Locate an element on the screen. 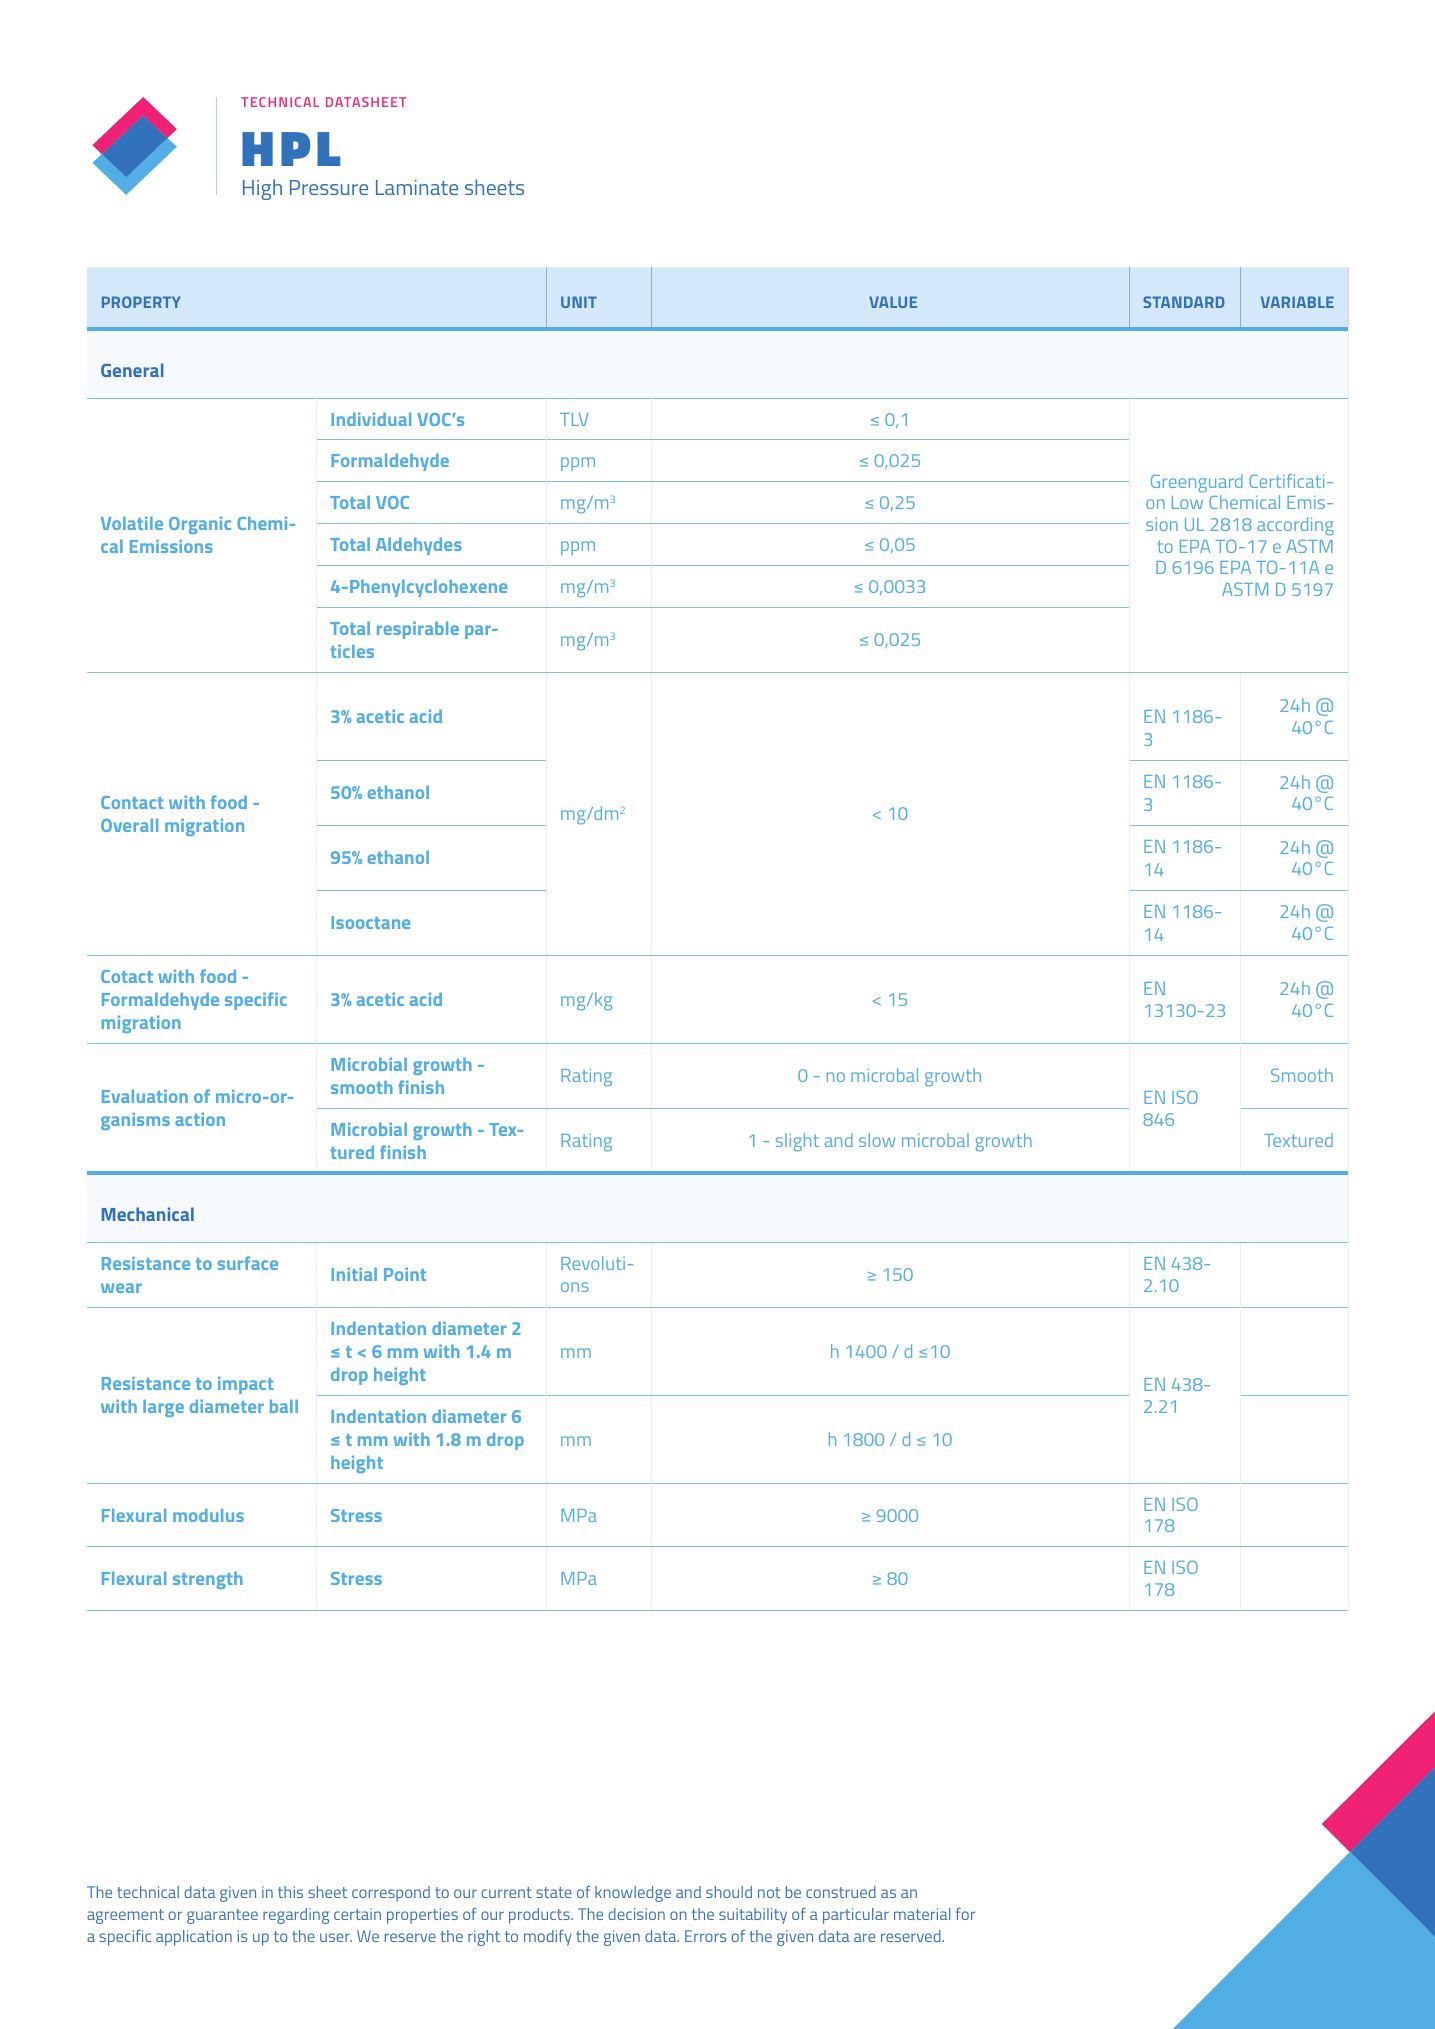  this is located at coordinates (290, 1892).
